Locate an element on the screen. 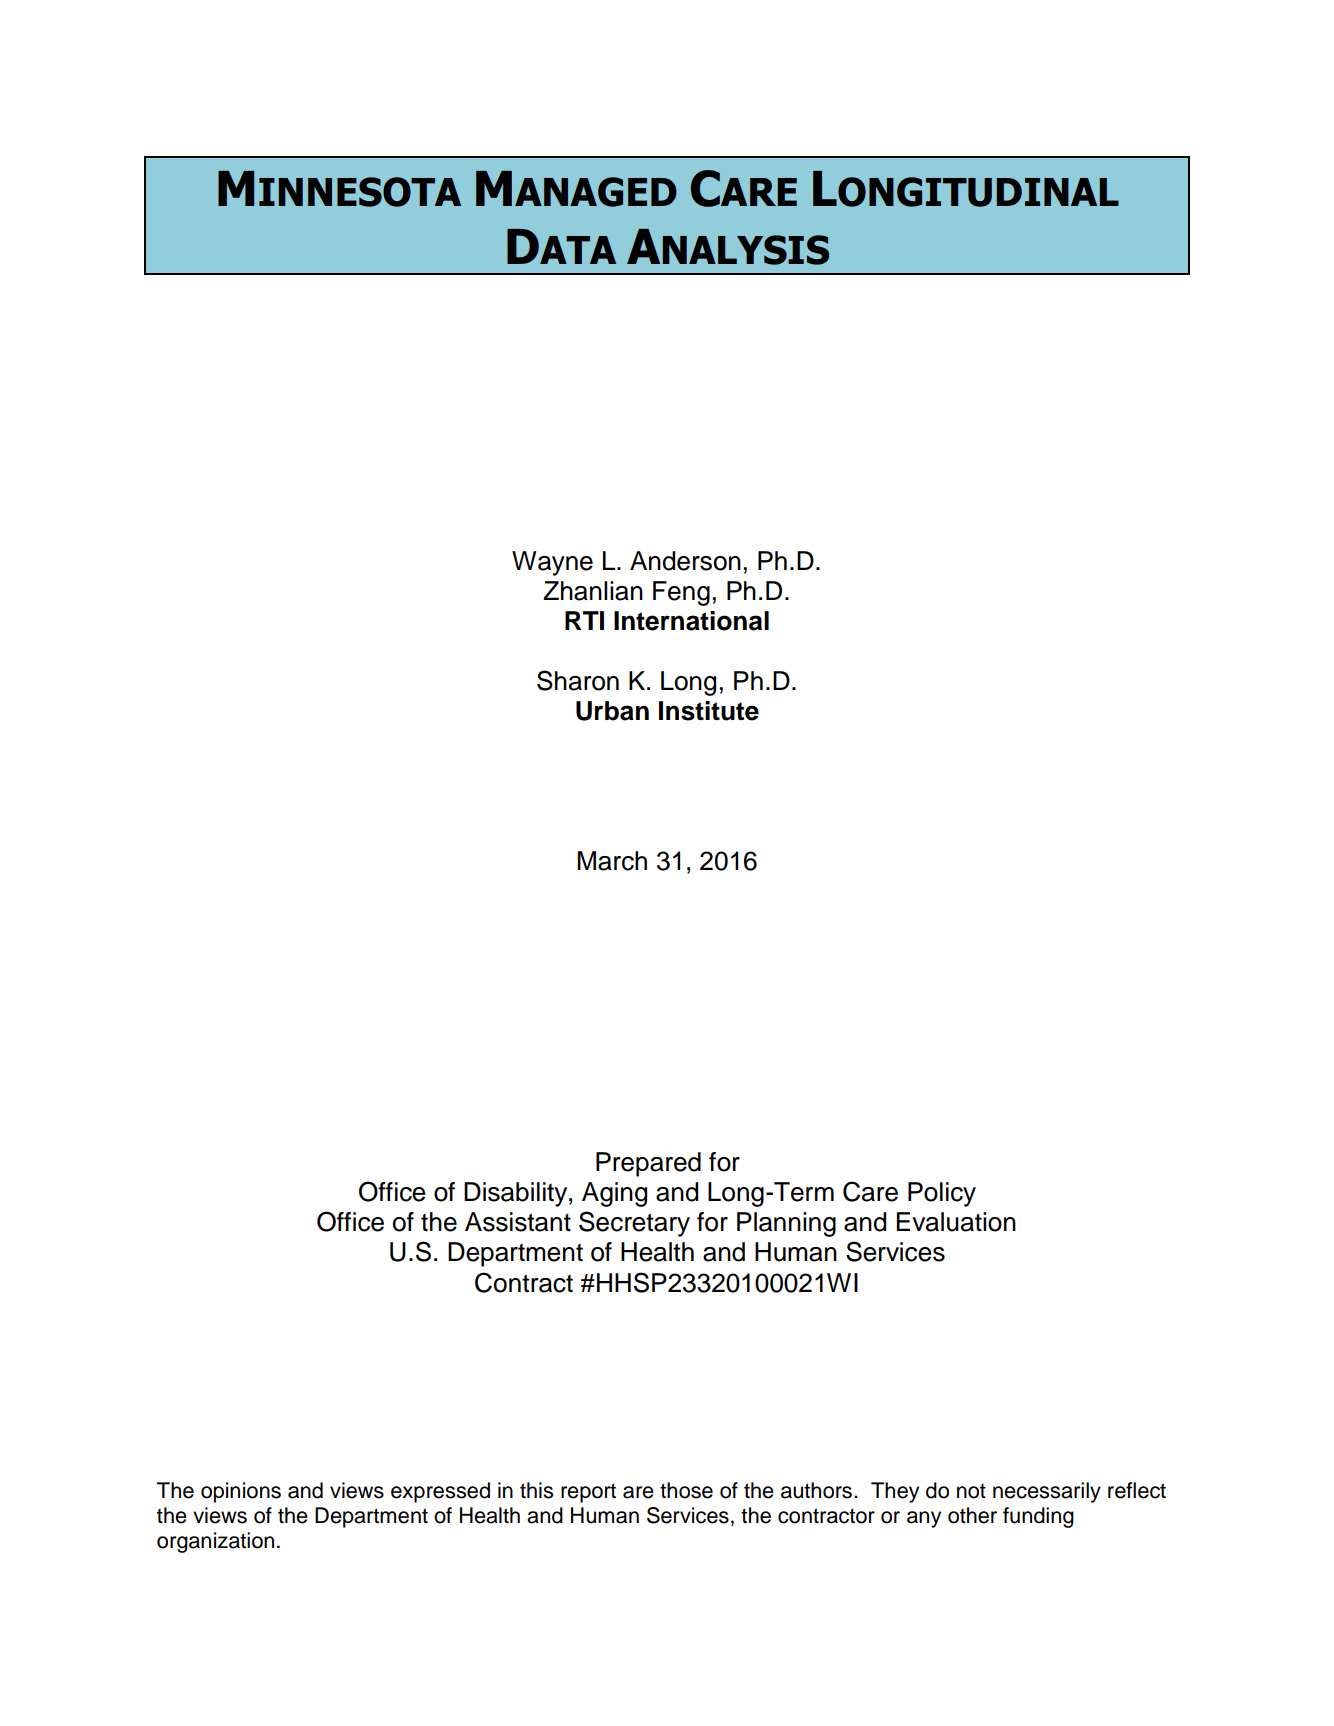 The width and height of the screenshot is (1334, 1726). International is located at coordinates (691, 621).
